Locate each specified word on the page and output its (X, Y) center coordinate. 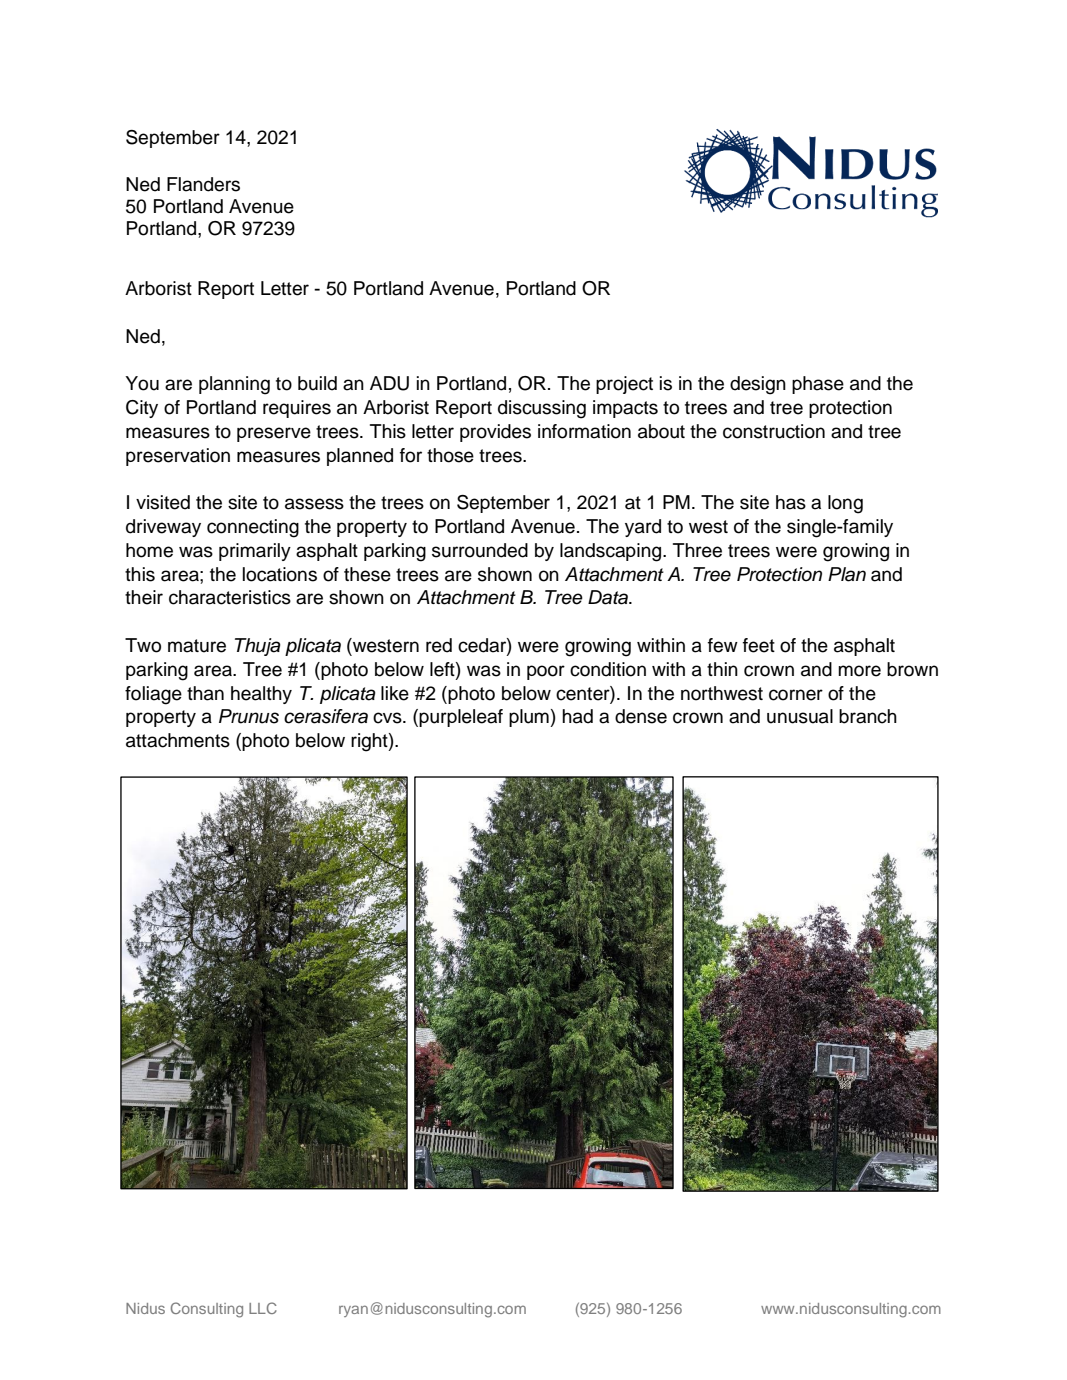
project (624, 385)
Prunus (249, 716)
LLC (263, 1308)
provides (495, 433)
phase (818, 385)
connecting (253, 528)
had (577, 716)
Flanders (203, 184)
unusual (800, 716)
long (845, 504)
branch (868, 716)
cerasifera (326, 716)
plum (530, 718)
